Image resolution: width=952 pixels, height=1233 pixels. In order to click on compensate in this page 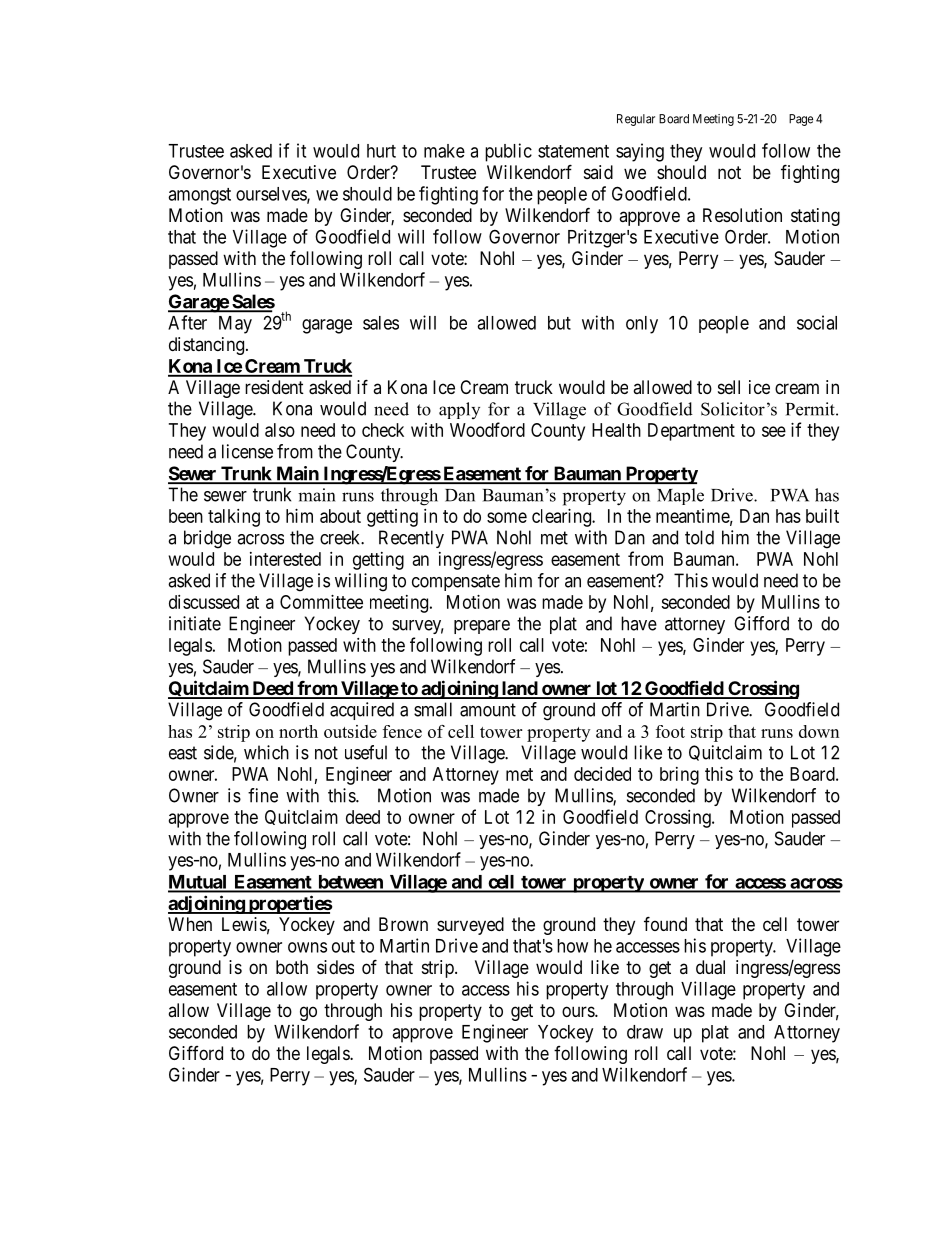, I will do `click(456, 582)`.
